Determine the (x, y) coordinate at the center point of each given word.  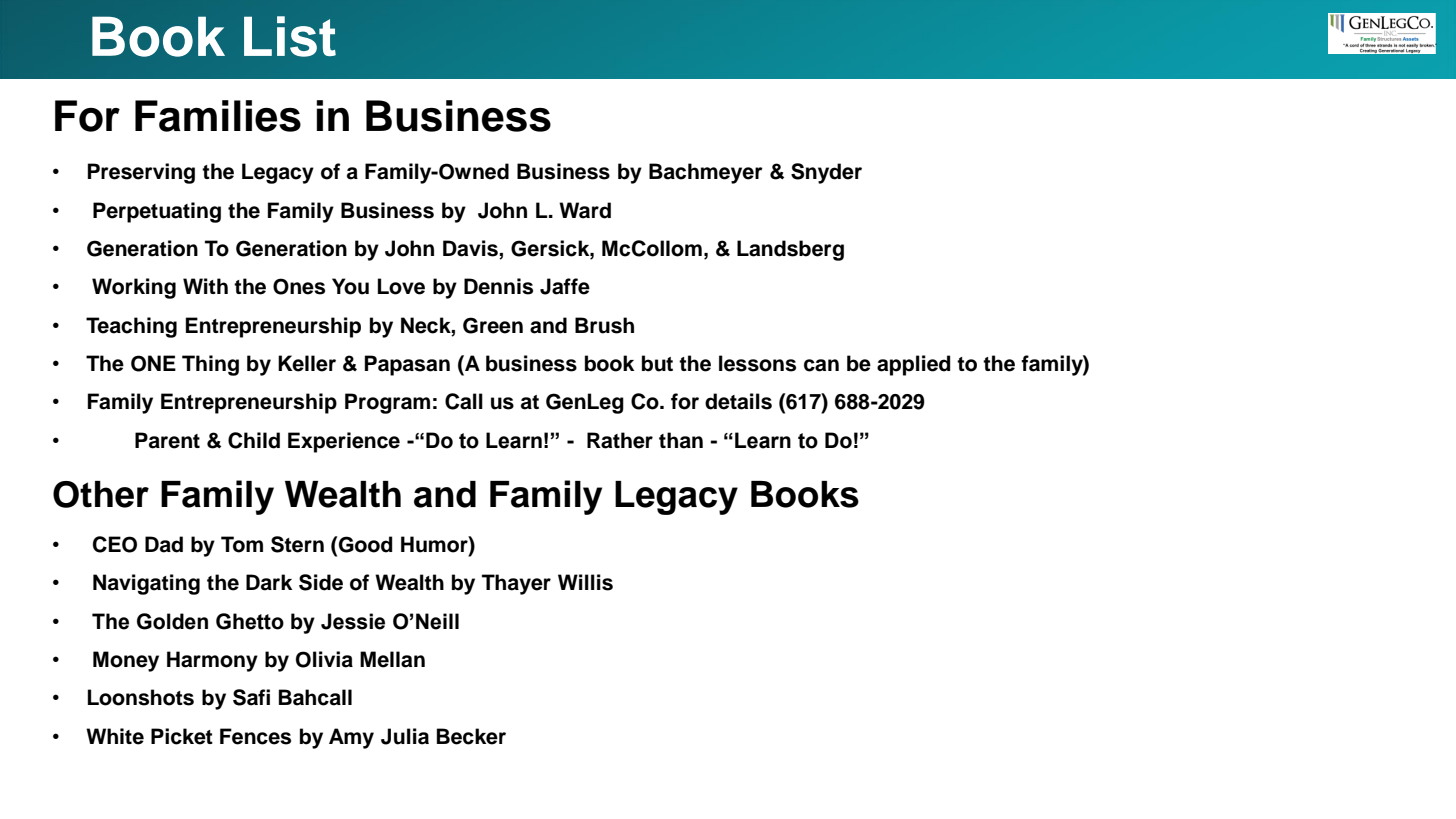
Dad (164, 544)
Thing (210, 365)
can (821, 365)
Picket (182, 736)
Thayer (516, 584)
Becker (471, 736)
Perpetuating (157, 212)
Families (218, 116)
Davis (471, 249)
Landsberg (790, 250)
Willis (585, 582)
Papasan (407, 365)
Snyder (826, 173)
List (290, 36)
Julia (405, 736)
